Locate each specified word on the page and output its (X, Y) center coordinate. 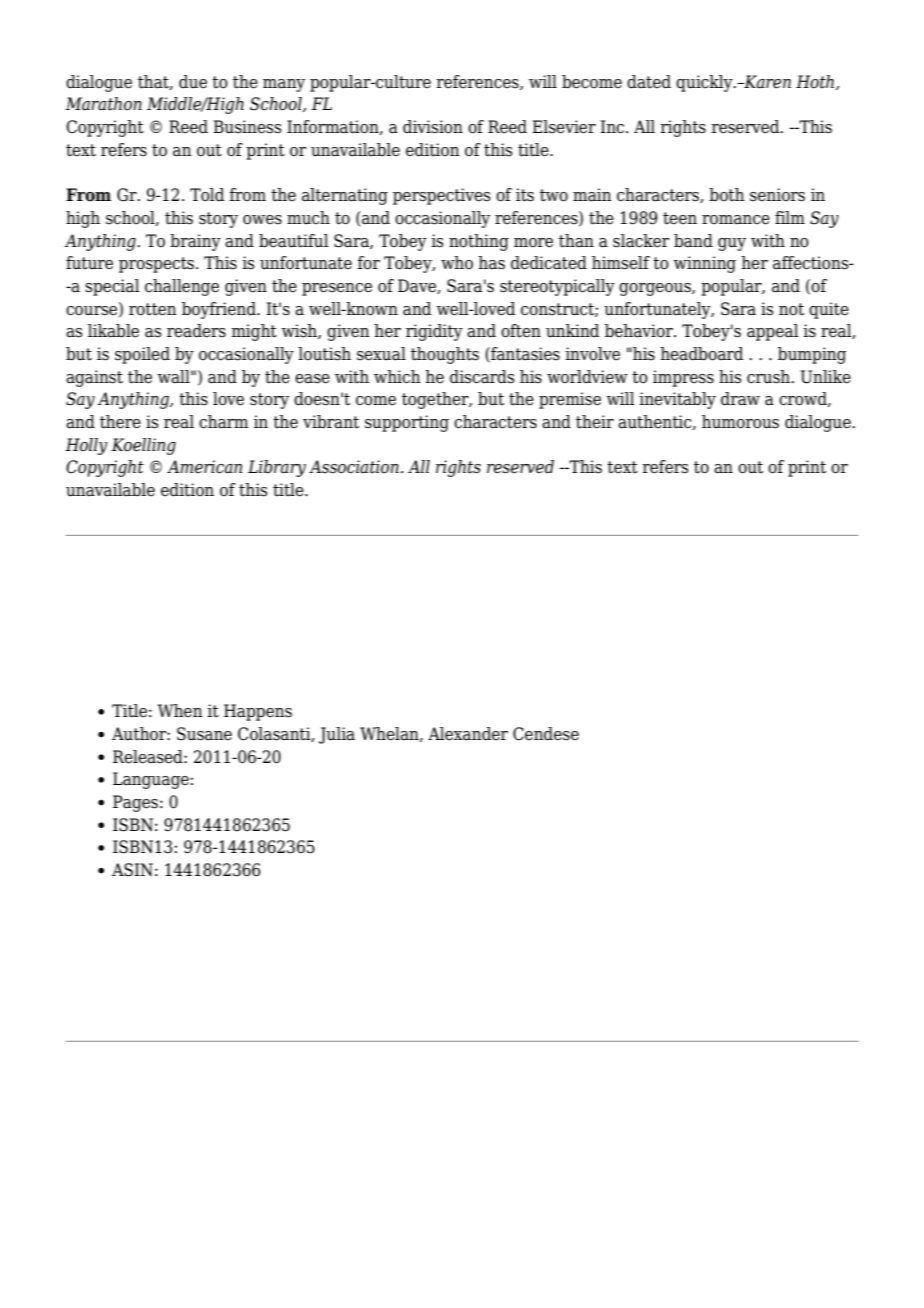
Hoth (816, 82)
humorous (740, 422)
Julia (337, 735)
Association (354, 467)
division (433, 127)
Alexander (468, 734)
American (204, 467)
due (193, 82)
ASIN (132, 870)
